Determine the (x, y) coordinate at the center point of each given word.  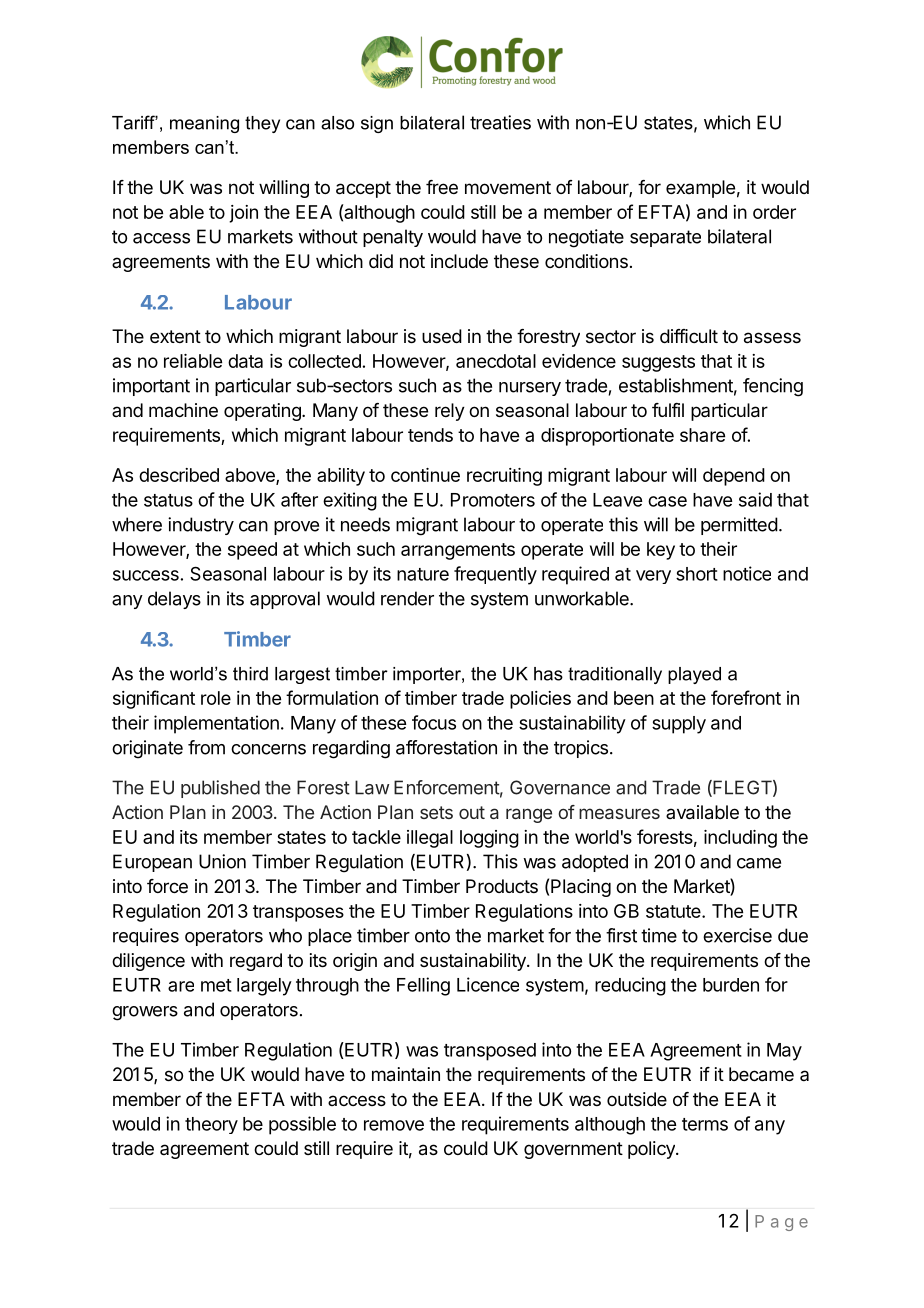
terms (705, 1124)
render (407, 598)
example (700, 189)
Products (502, 886)
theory (211, 1125)
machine (183, 410)
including (740, 839)
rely (450, 412)
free (442, 187)
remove (394, 1125)
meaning (204, 124)
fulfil (668, 410)
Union (222, 861)
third (250, 674)
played (694, 675)
